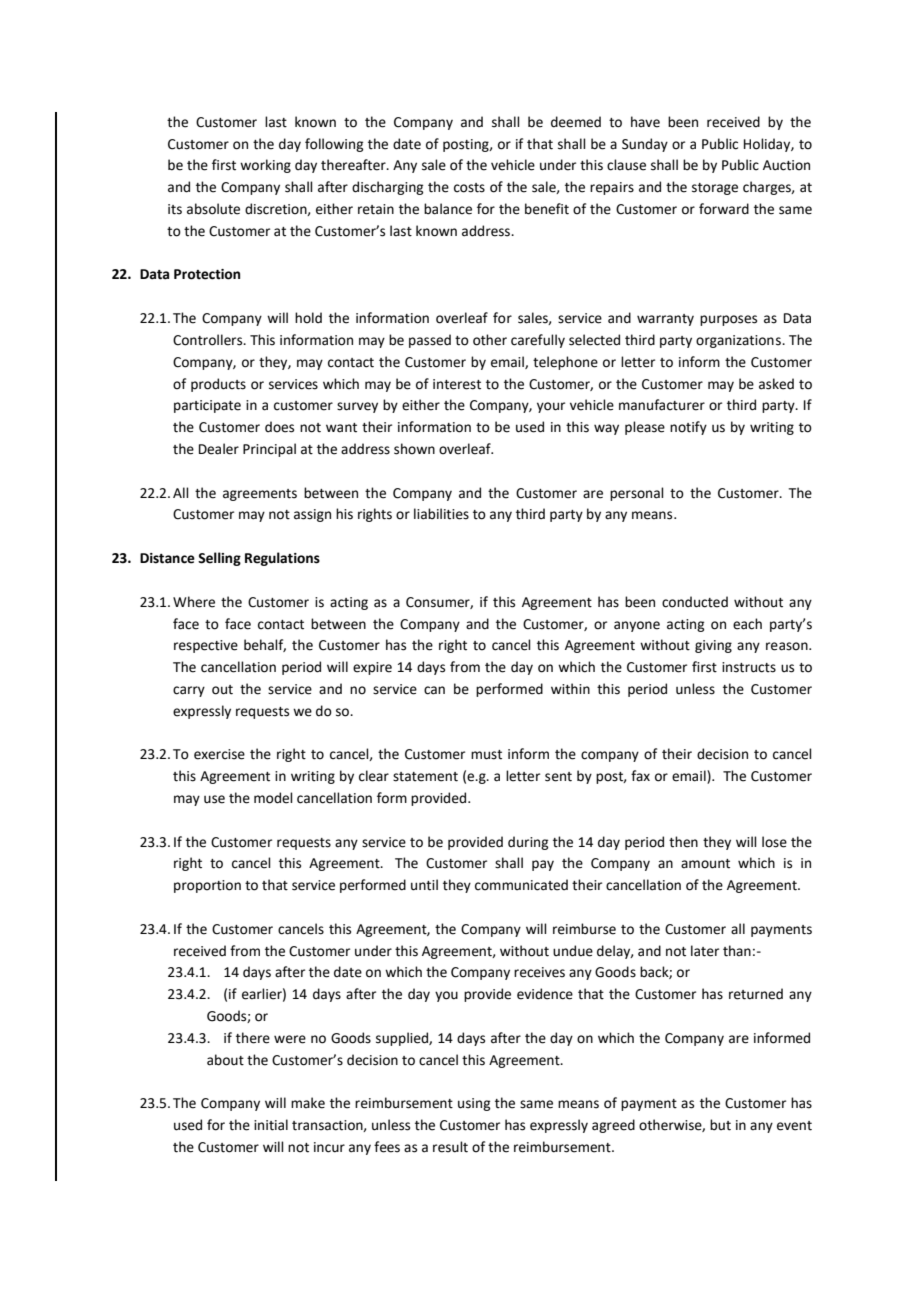  Describe the element at coordinates (715, 189) in the screenshot. I see `storage` at that location.
